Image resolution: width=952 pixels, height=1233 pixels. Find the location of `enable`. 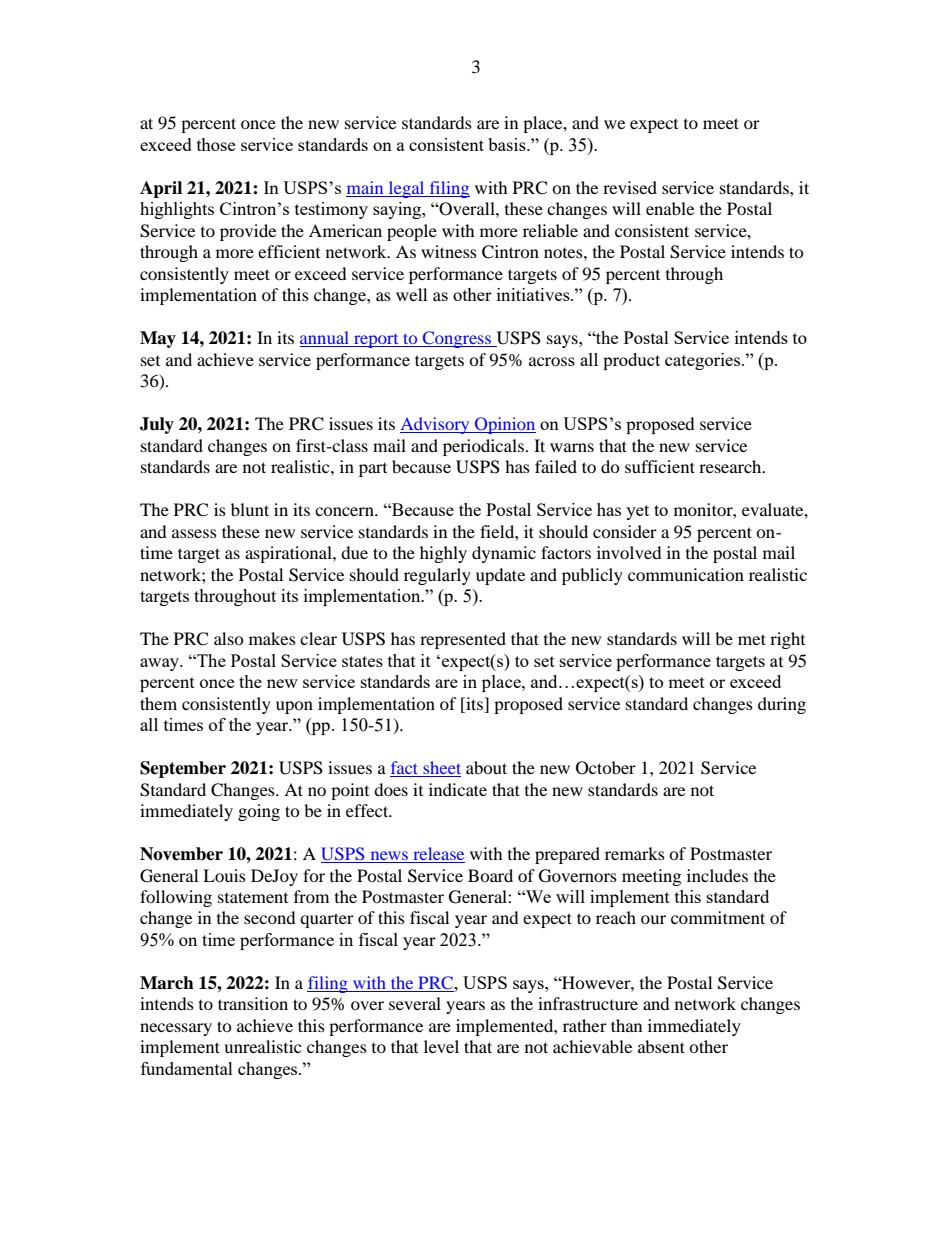

enable is located at coordinates (670, 208).
